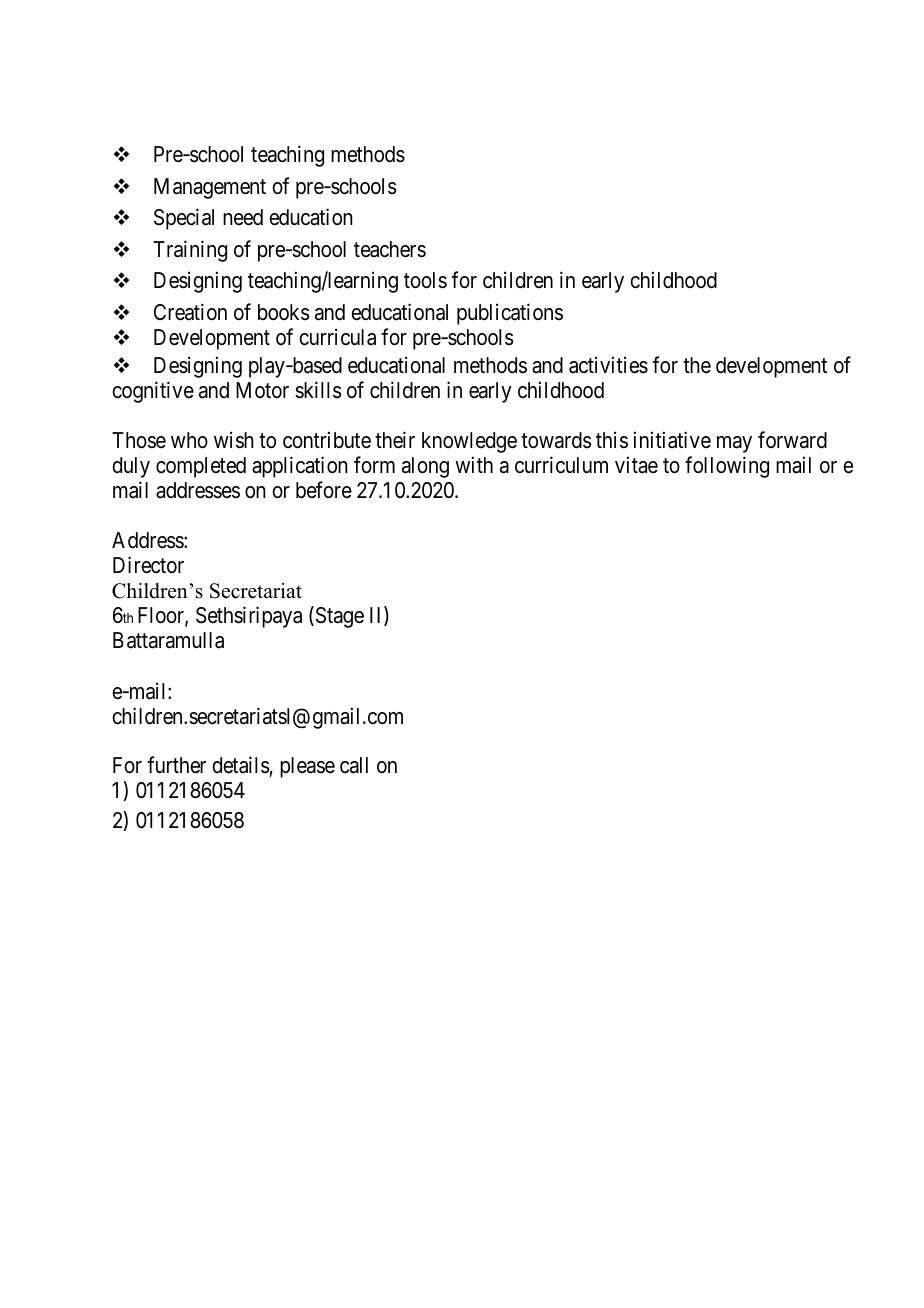  I want to click on Motor, so click(262, 390).
